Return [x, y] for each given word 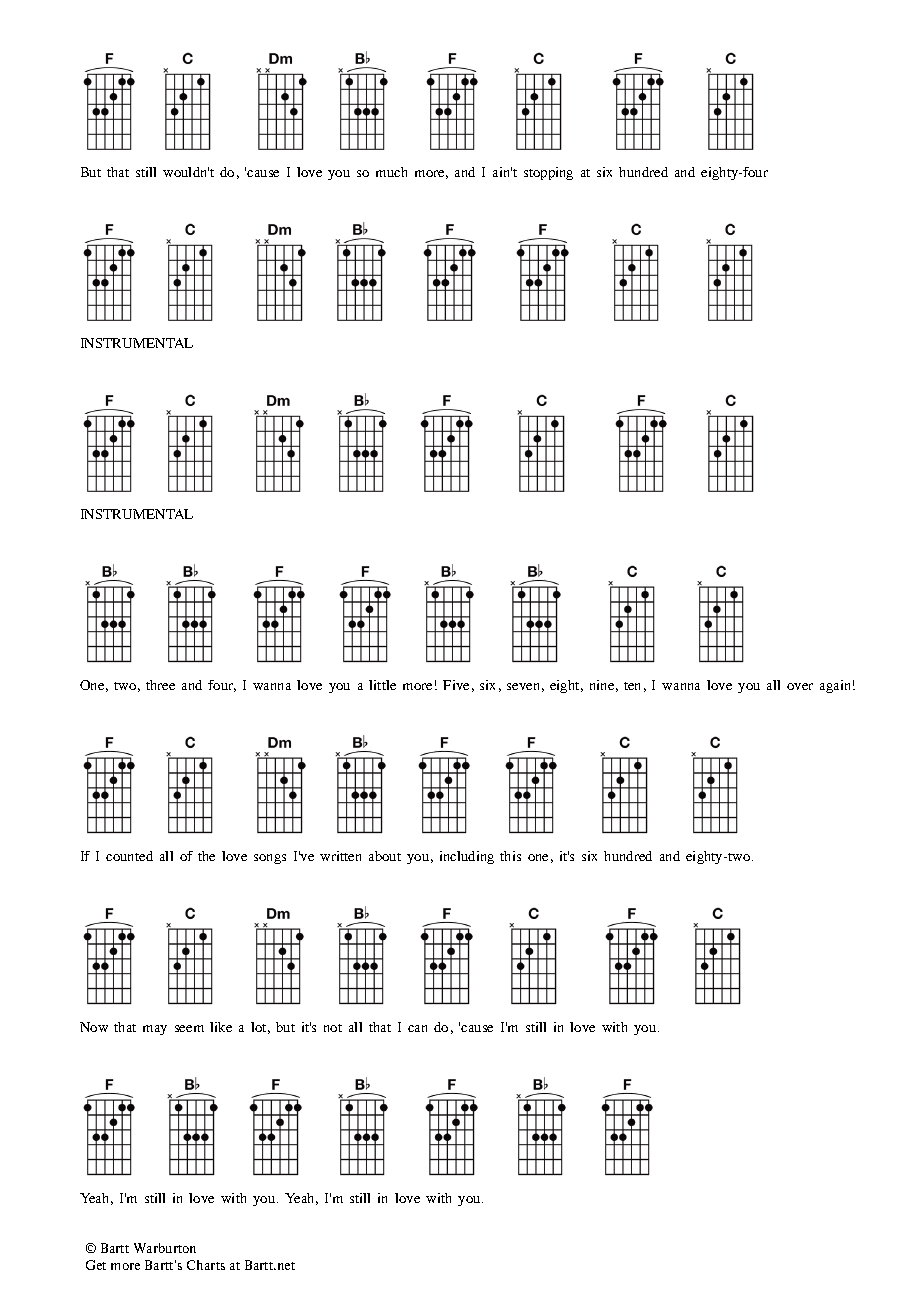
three [160, 685]
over [800, 686]
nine [602, 685]
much [391, 172]
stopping [548, 173]
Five [456, 685]
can [417, 1028]
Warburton [165, 1248]
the [206, 856]
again [835, 686]
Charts [206, 1265]
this [510, 856]
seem [189, 1028]
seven [523, 686]
